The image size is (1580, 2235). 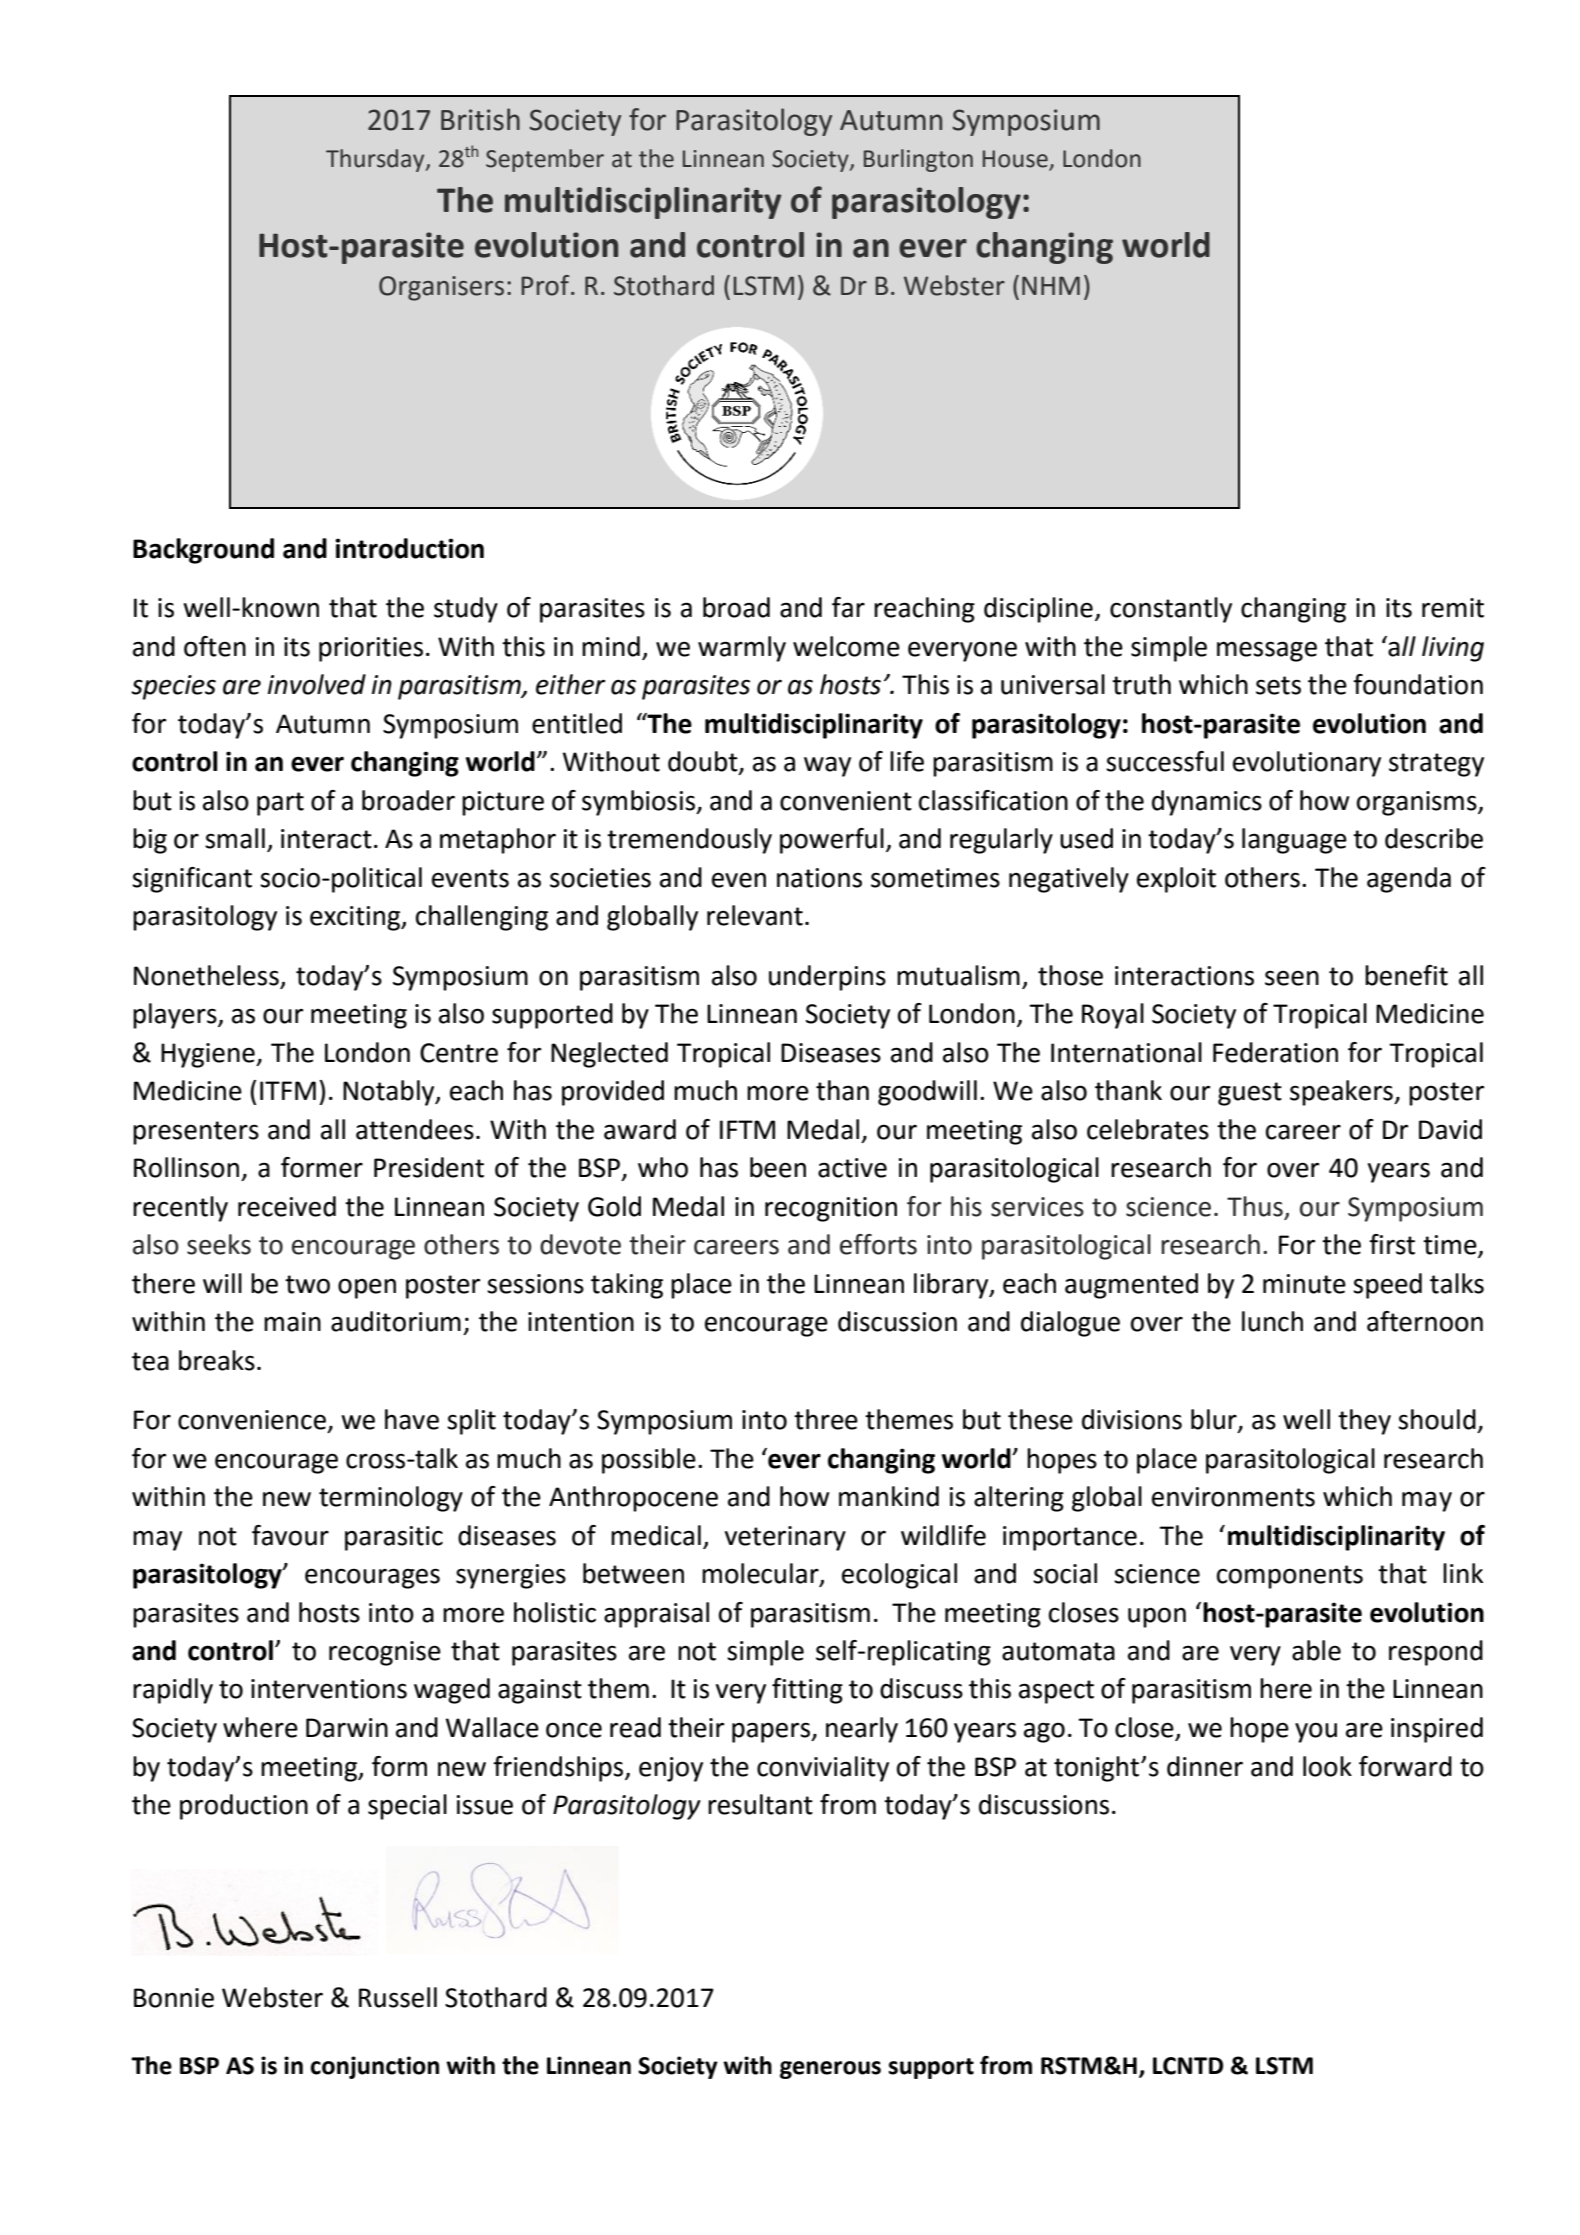 What do you see at coordinates (1327, 1766) in the screenshot?
I see `look` at bounding box center [1327, 1766].
